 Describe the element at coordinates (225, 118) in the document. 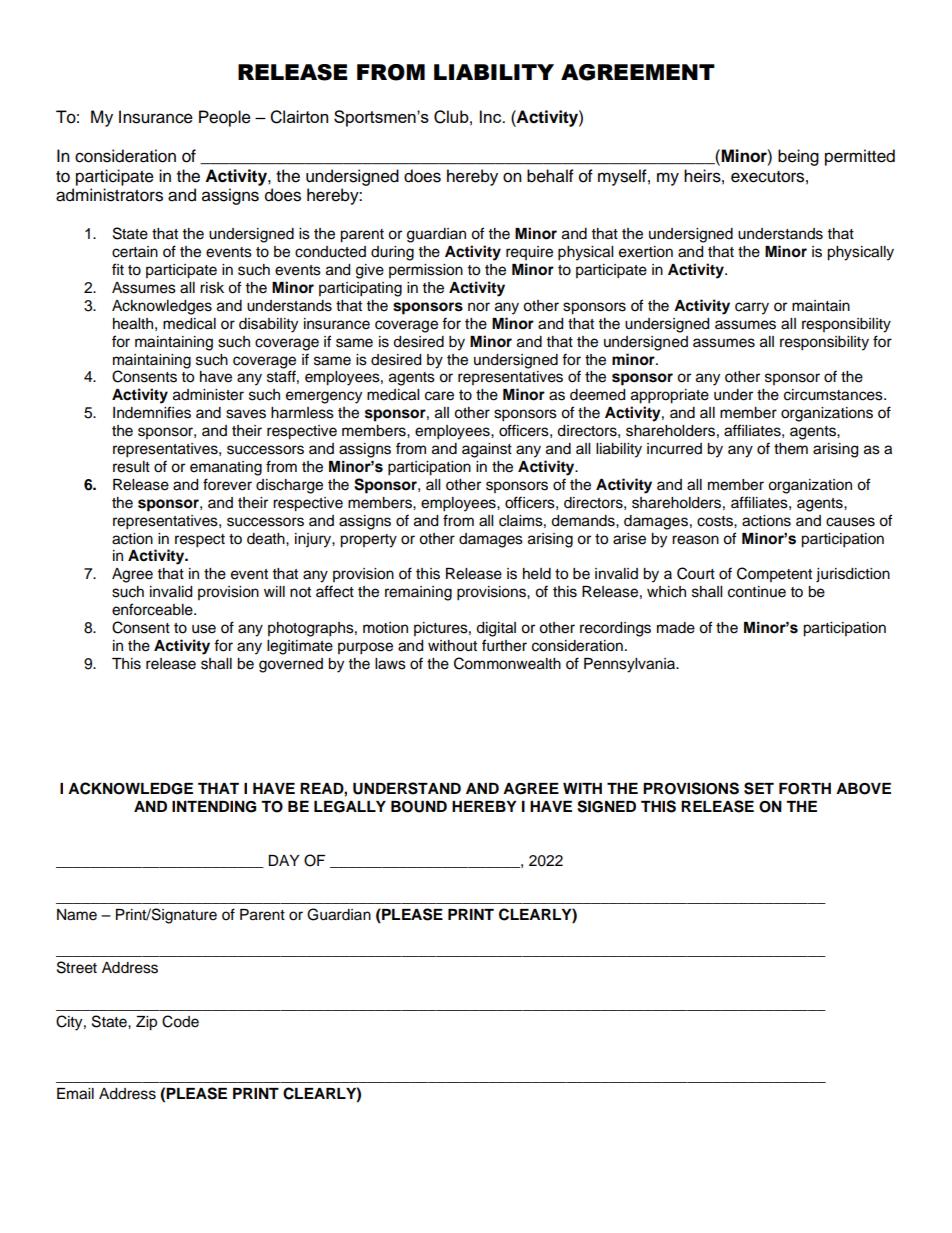

I see `People` at that location.
